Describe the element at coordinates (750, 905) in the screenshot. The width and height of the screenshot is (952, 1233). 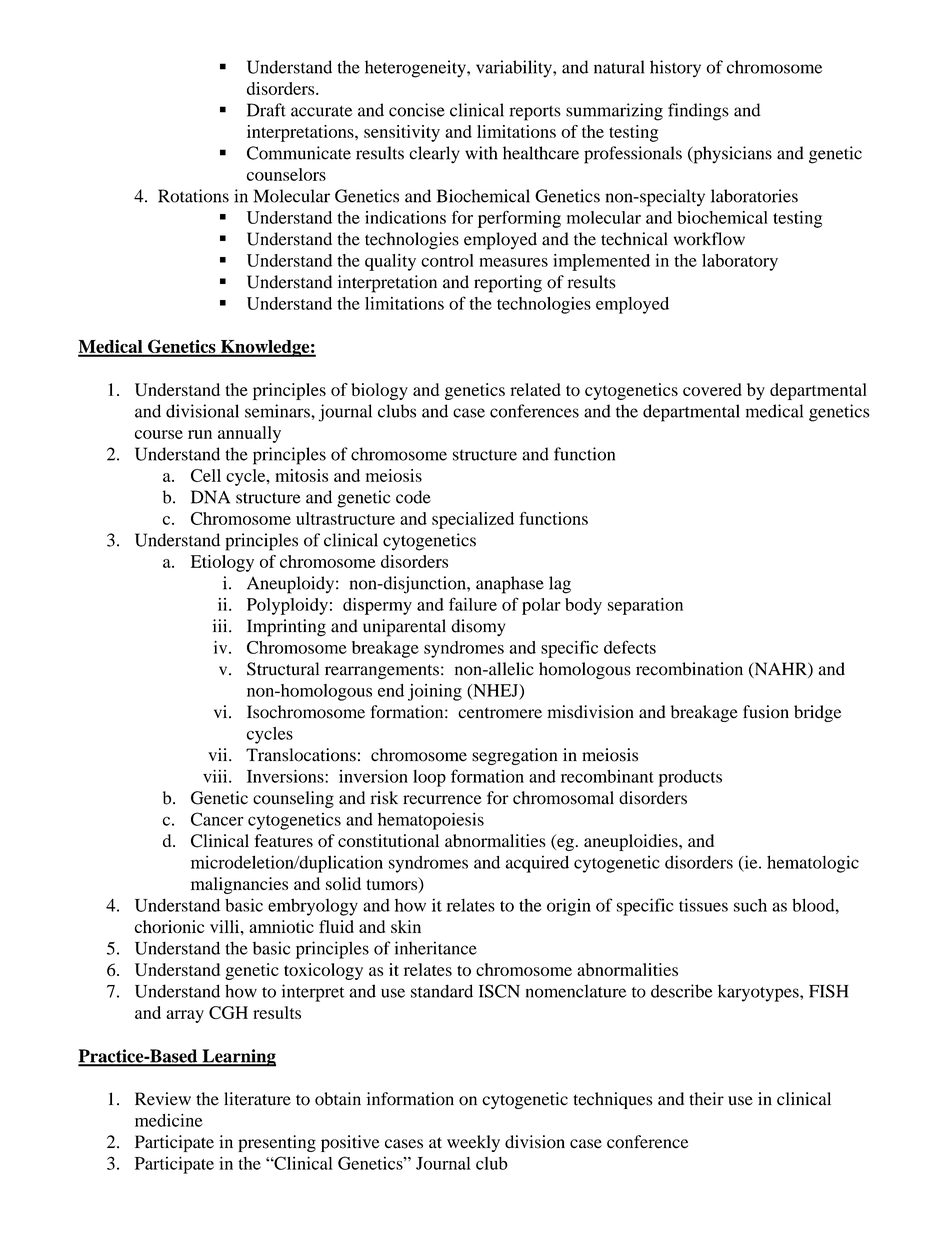
I see `such` at that location.
